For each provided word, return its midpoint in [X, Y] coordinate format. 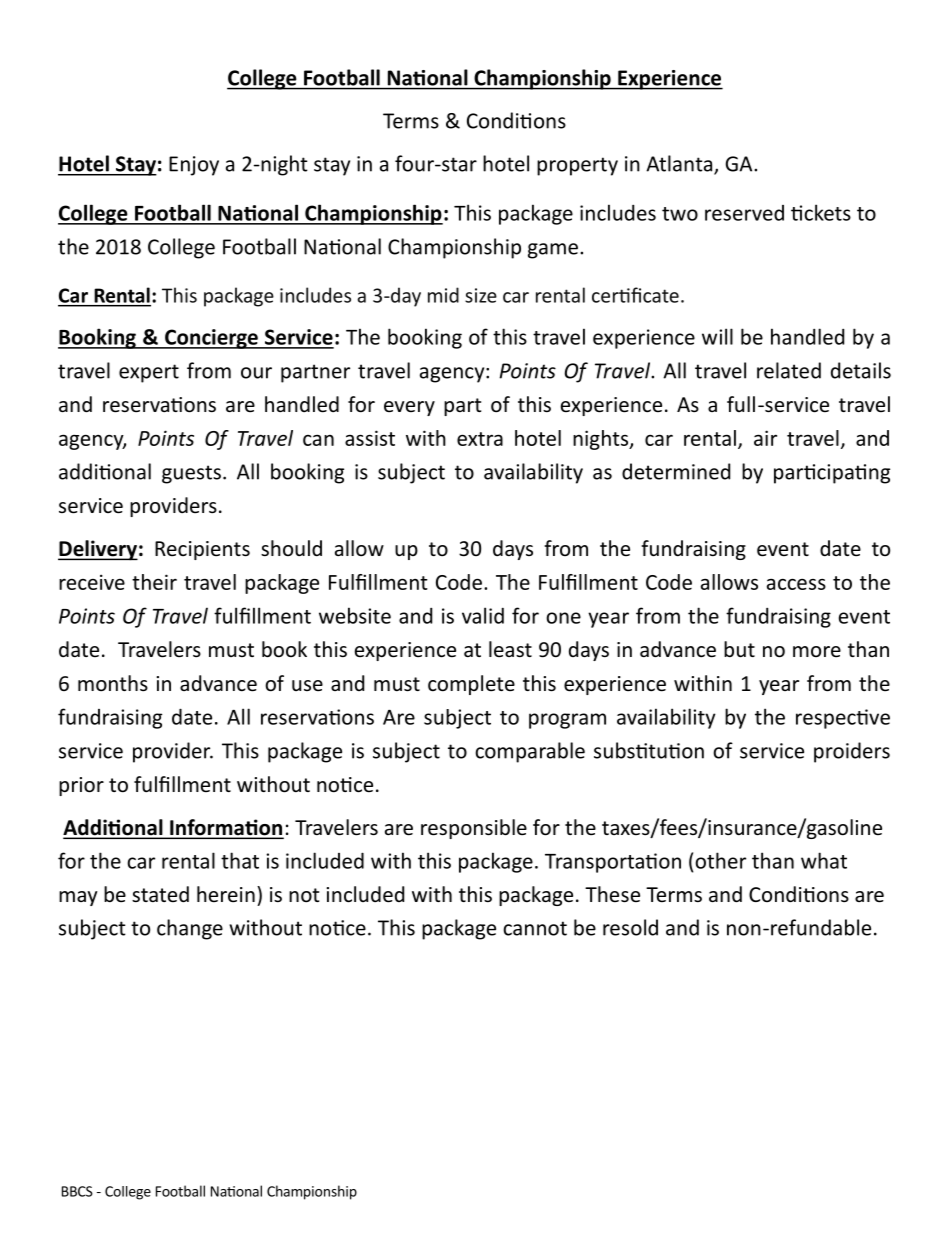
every [409, 408]
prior [81, 786]
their [154, 582]
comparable [530, 752]
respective [843, 719]
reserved [744, 213]
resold [630, 927]
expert [149, 373]
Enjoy [194, 166]
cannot [535, 928]
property [577, 166]
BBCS [77, 1191]
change [190, 929]
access [796, 584]
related [789, 370]
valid [483, 615]
